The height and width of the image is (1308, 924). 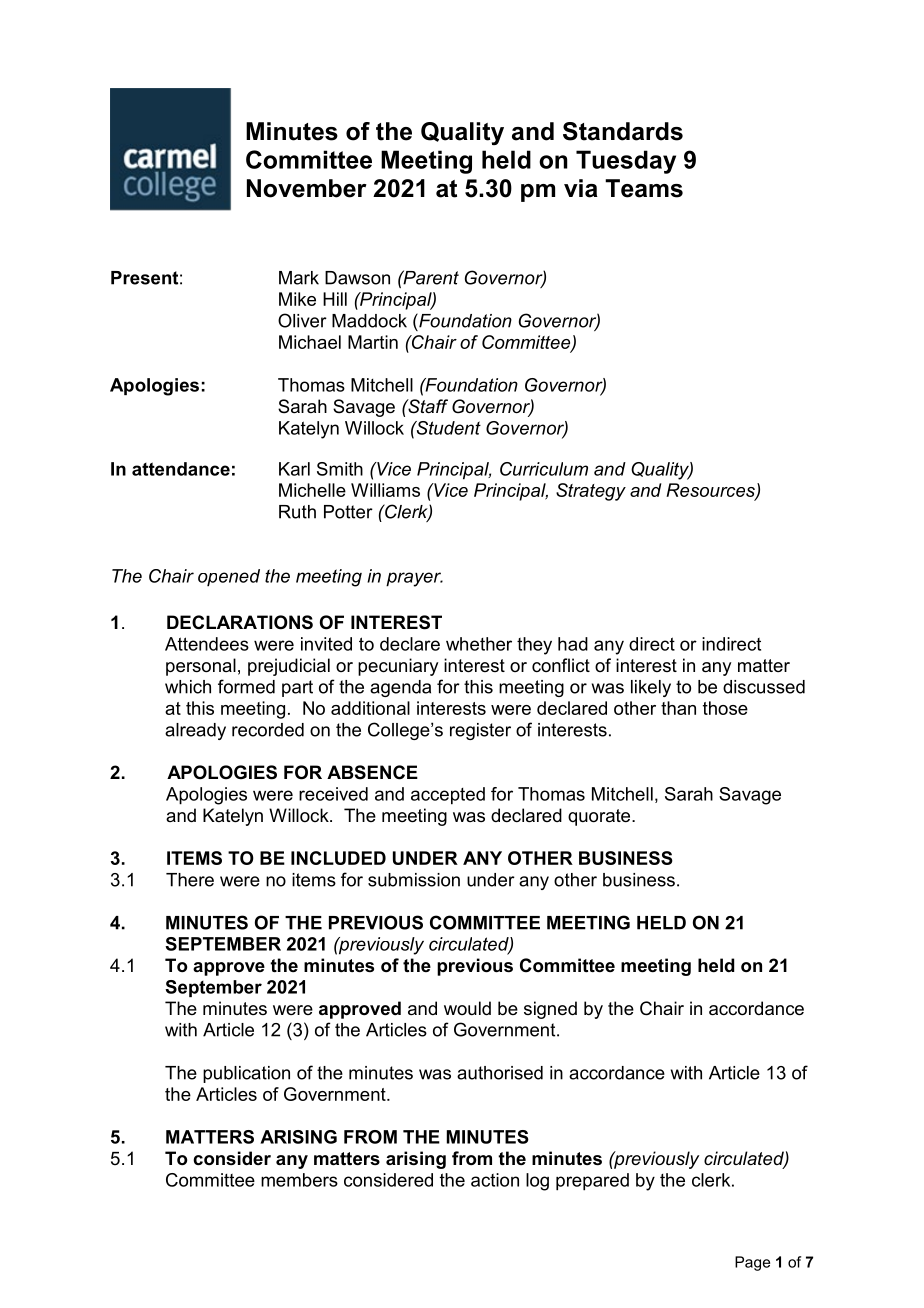 I want to click on via, so click(x=581, y=188).
